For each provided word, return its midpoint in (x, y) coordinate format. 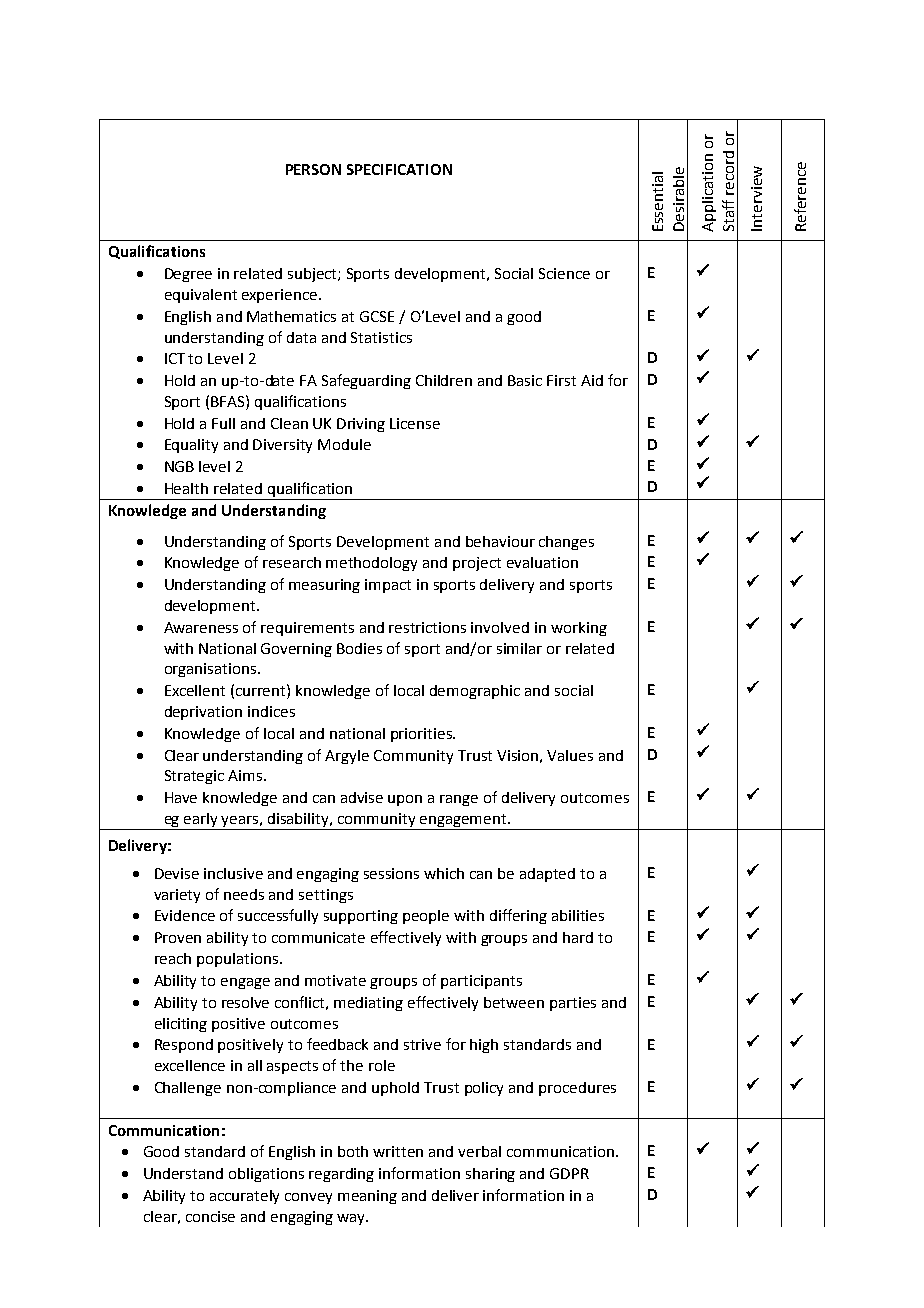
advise (362, 797)
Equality (191, 446)
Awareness (201, 627)
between (514, 1002)
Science (564, 273)
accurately (244, 1197)
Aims (246, 775)
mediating (368, 1004)
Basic (525, 380)
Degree (188, 275)
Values (570, 755)
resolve (245, 1002)
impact (388, 586)
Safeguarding (366, 381)
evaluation (542, 562)
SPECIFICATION (399, 169)
